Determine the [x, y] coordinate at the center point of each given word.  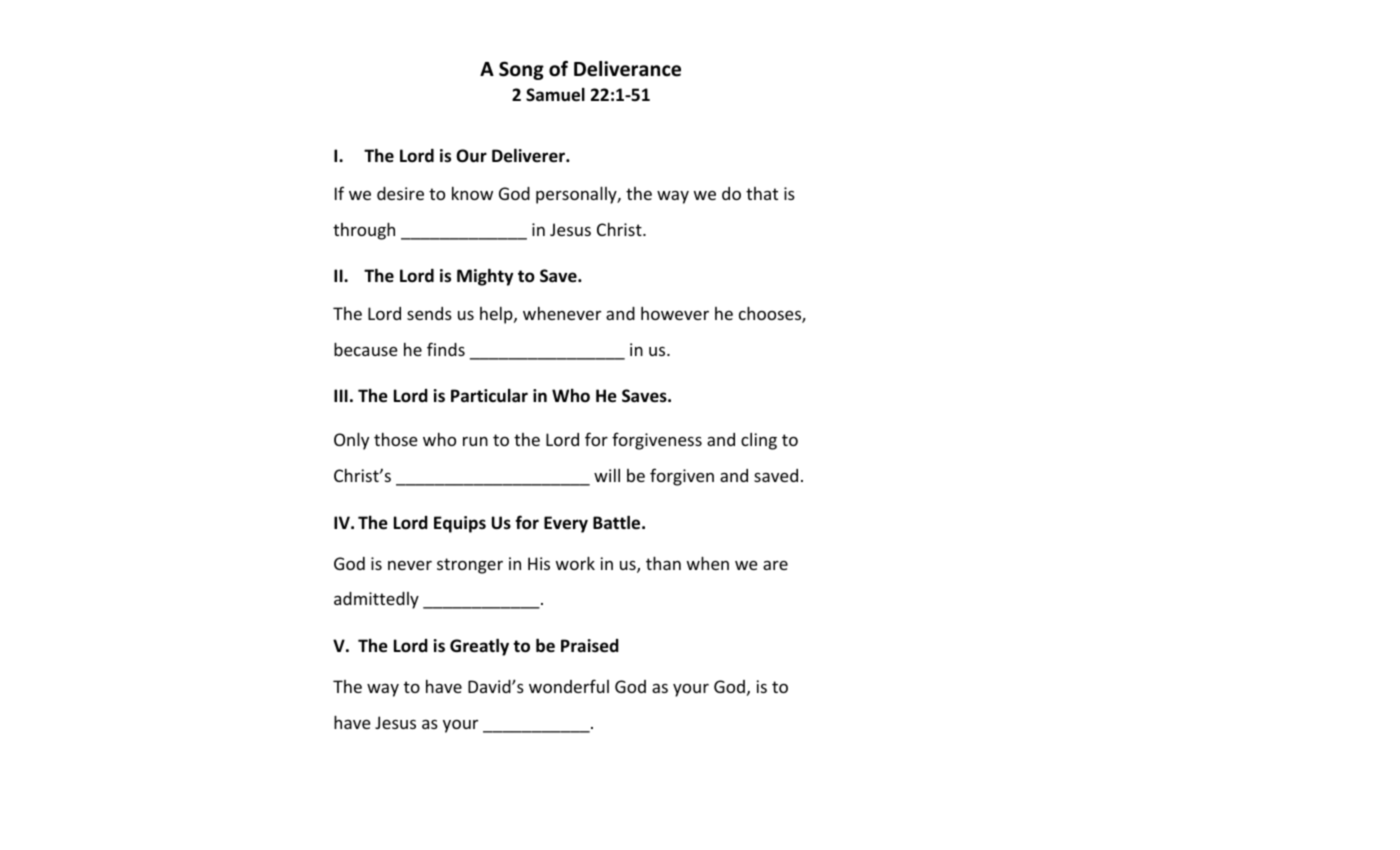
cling [759, 441]
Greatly [479, 647]
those [396, 439]
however [675, 313]
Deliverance [627, 69]
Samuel [555, 95]
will [607, 475]
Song [521, 70]
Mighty [485, 277]
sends [429, 313]
